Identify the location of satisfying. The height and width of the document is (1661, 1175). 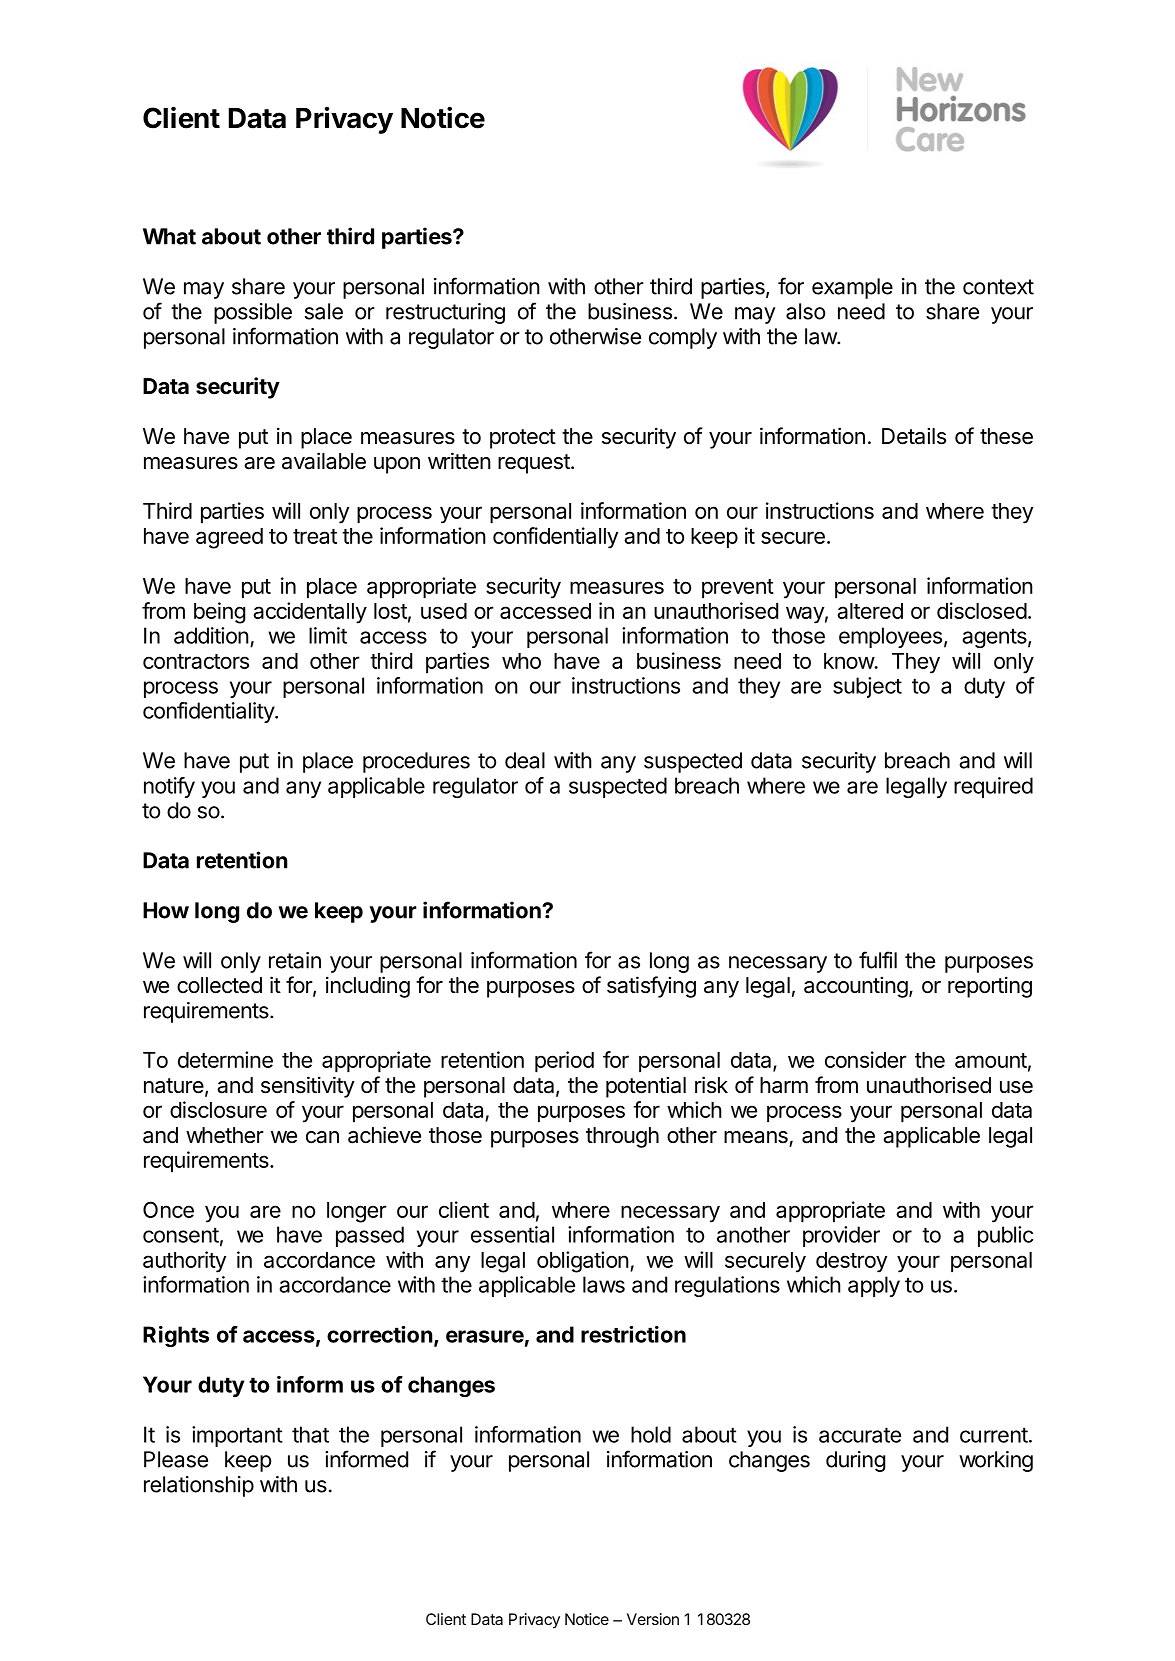
(651, 987).
